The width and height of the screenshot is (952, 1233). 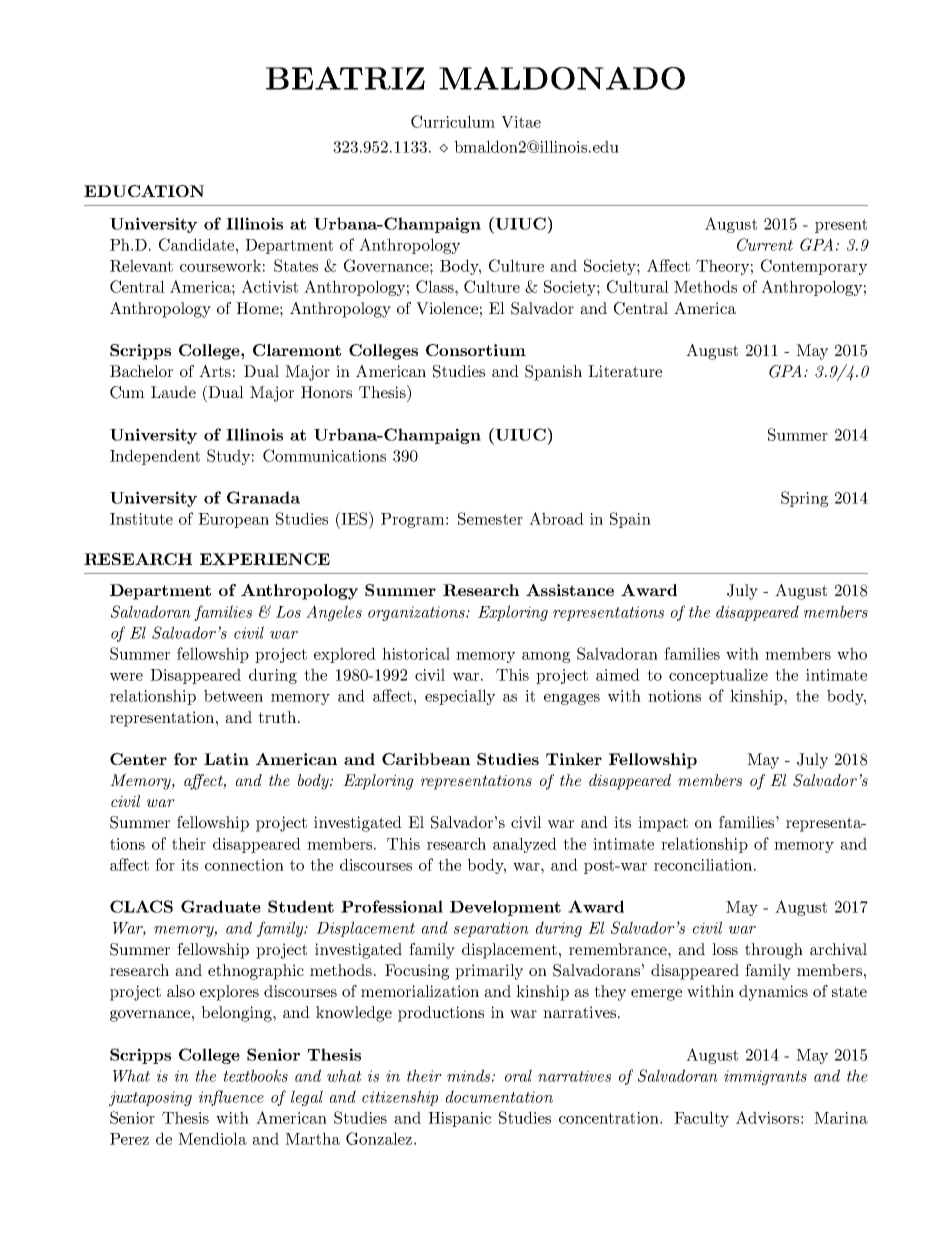 What do you see at coordinates (144, 191) in the screenshot?
I see `EDUCATION` at bounding box center [144, 191].
